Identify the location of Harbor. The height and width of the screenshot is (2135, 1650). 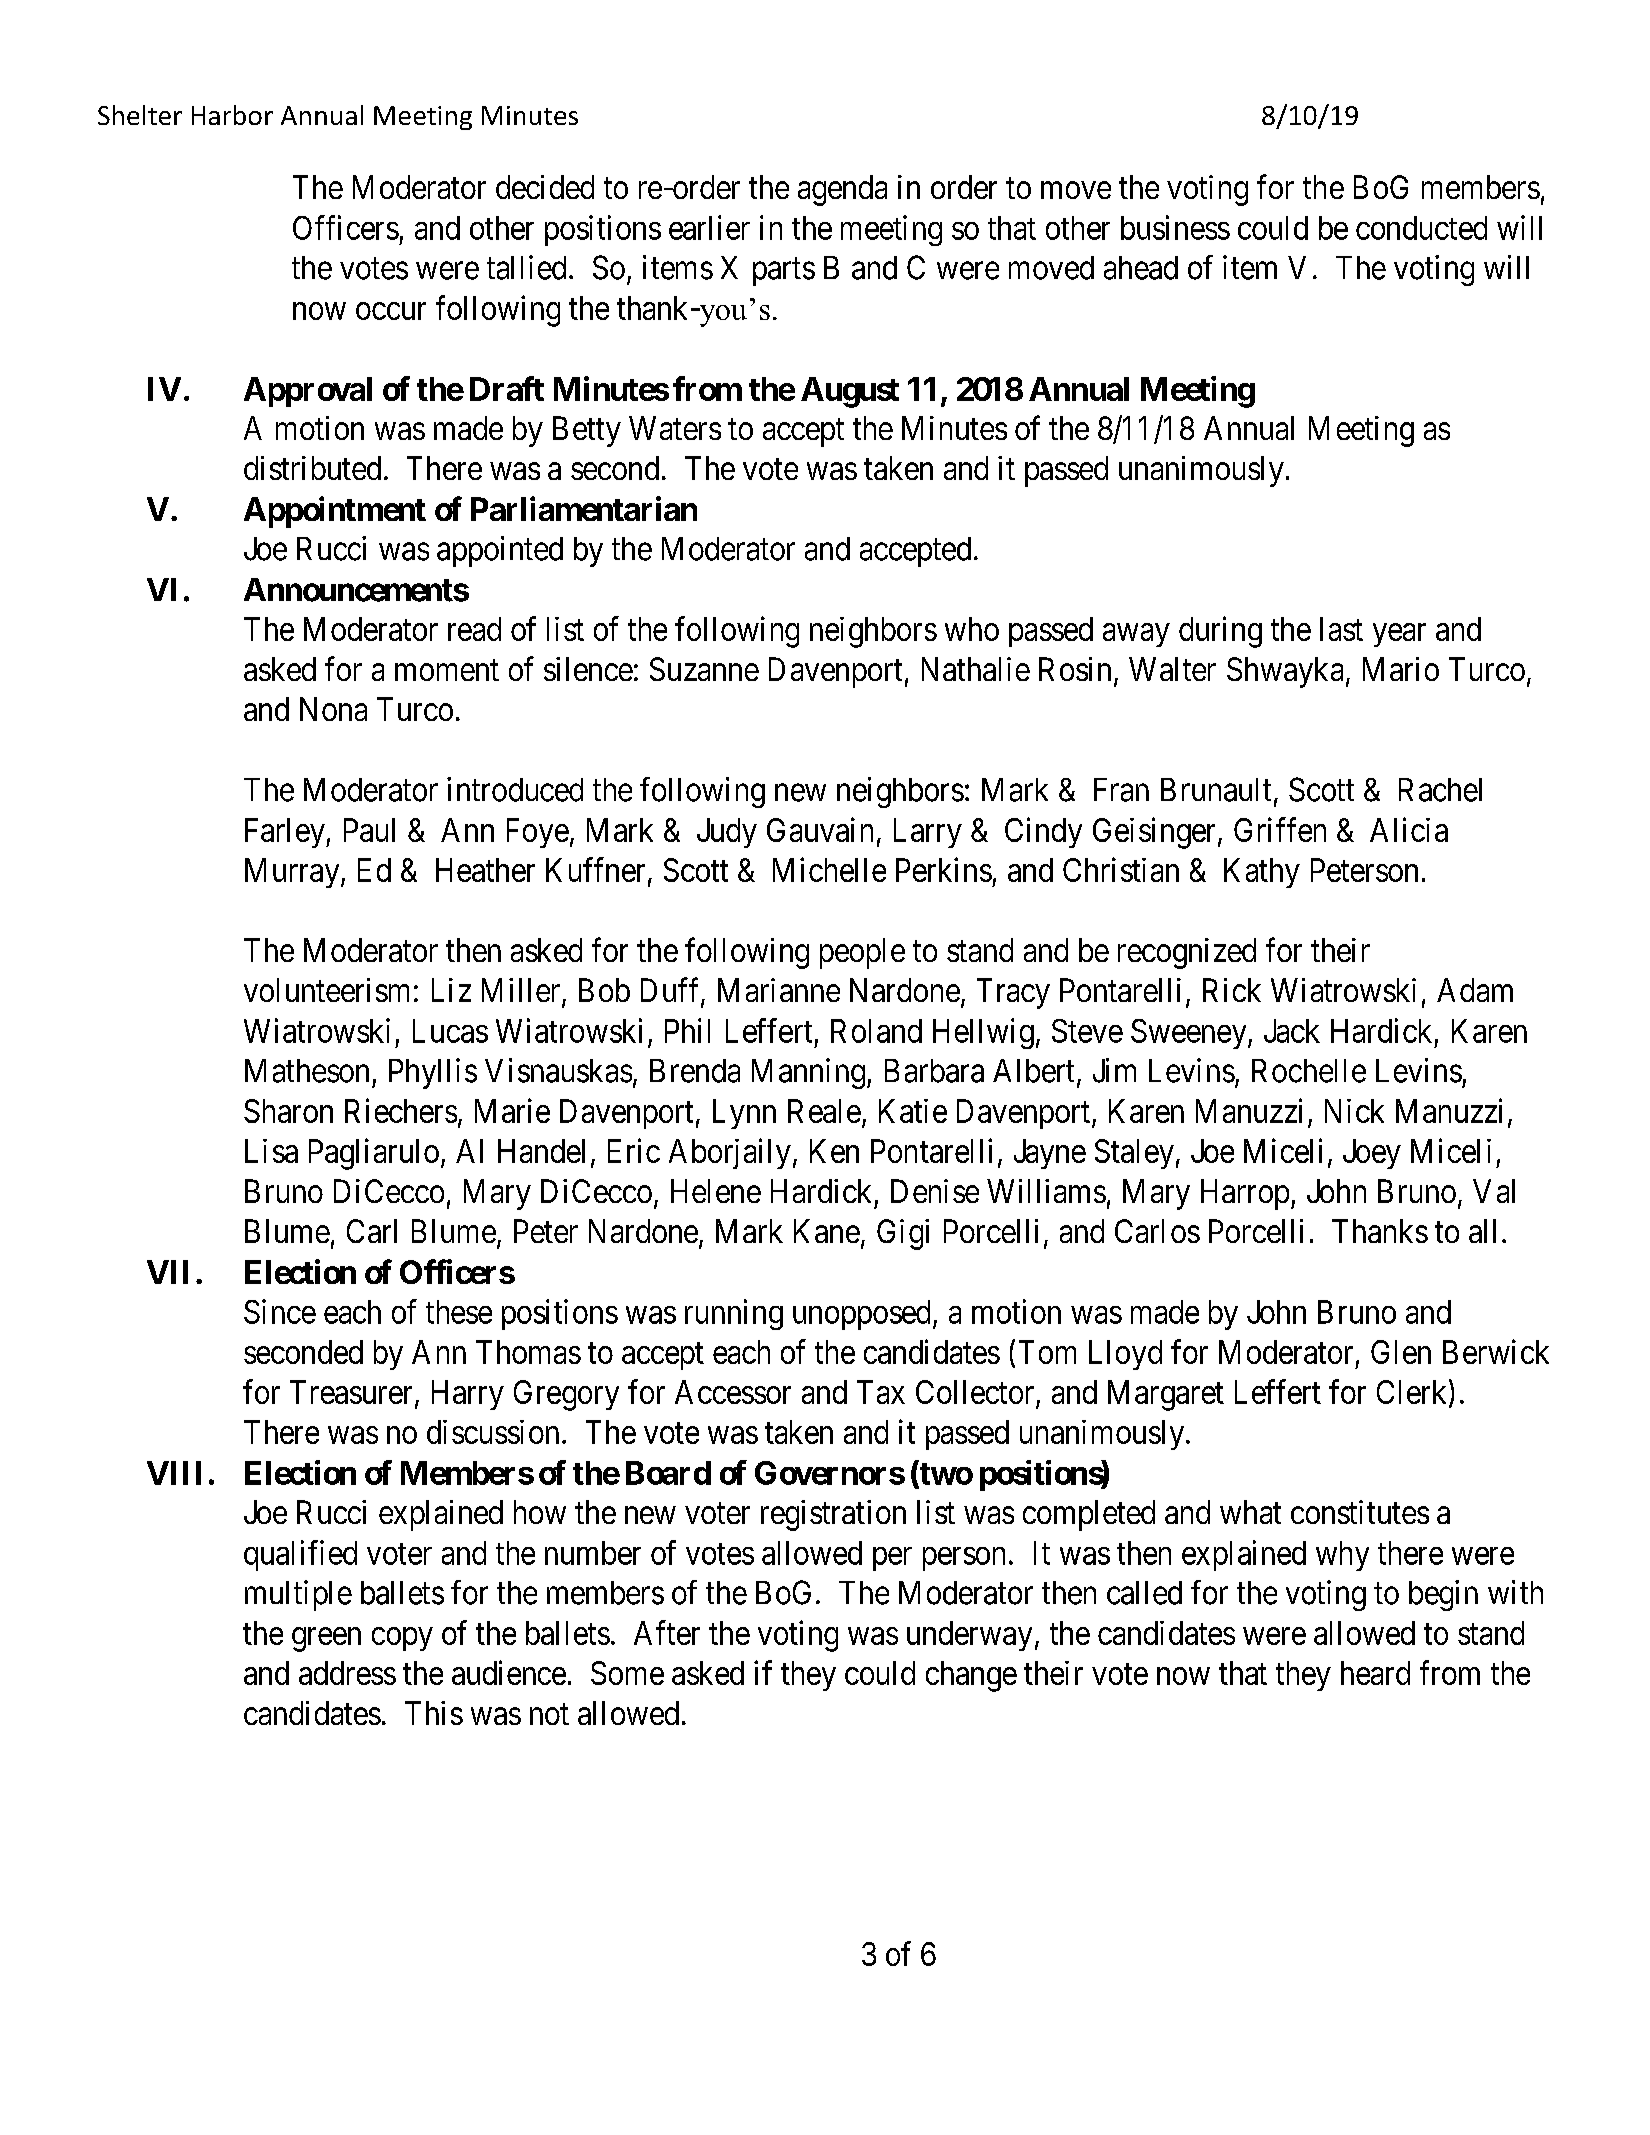
(232, 115).
